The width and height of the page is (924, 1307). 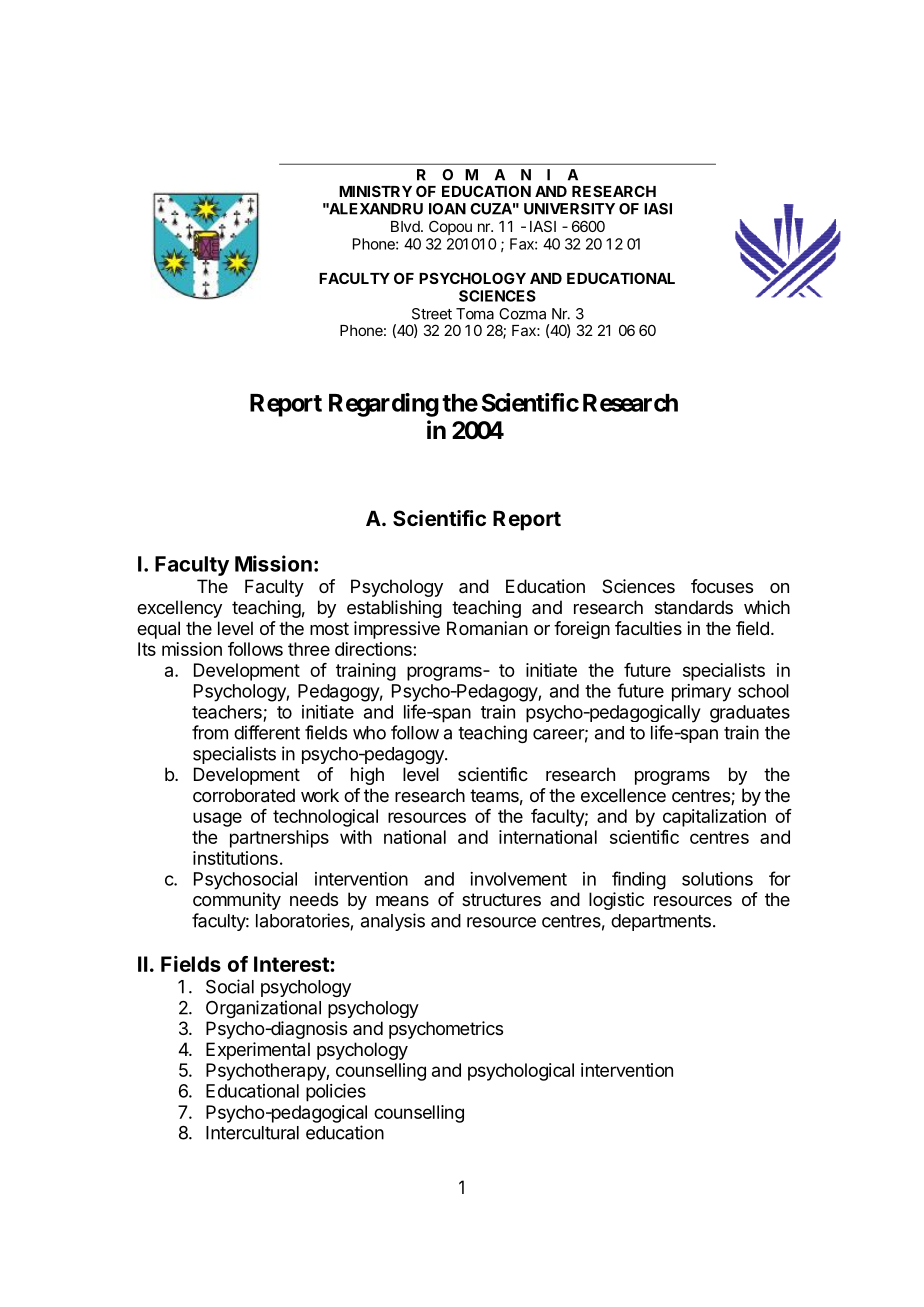 What do you see at coordinates (569, 209) in the page?
I see `UNIVERSITY` at bounding box center [569, 209].
